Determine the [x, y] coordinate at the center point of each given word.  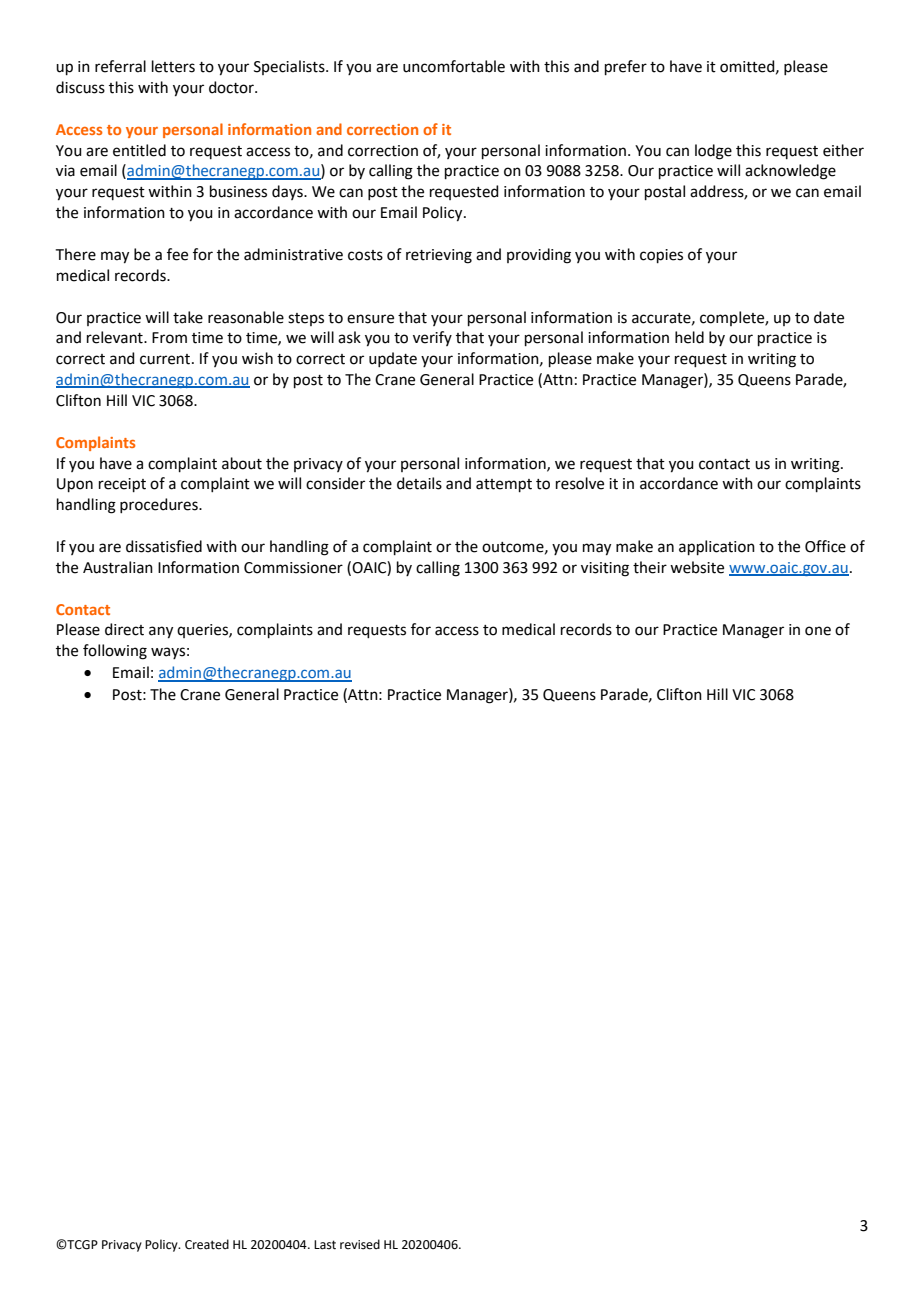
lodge [713, 152]
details [419, 483]
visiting [605, 569]
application [717, 547]
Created [207, 1244]
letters [173, 66]
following [115, 652]
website [697, 567]
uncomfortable [454, 66]
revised [360, 1244]
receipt [122, 485]
